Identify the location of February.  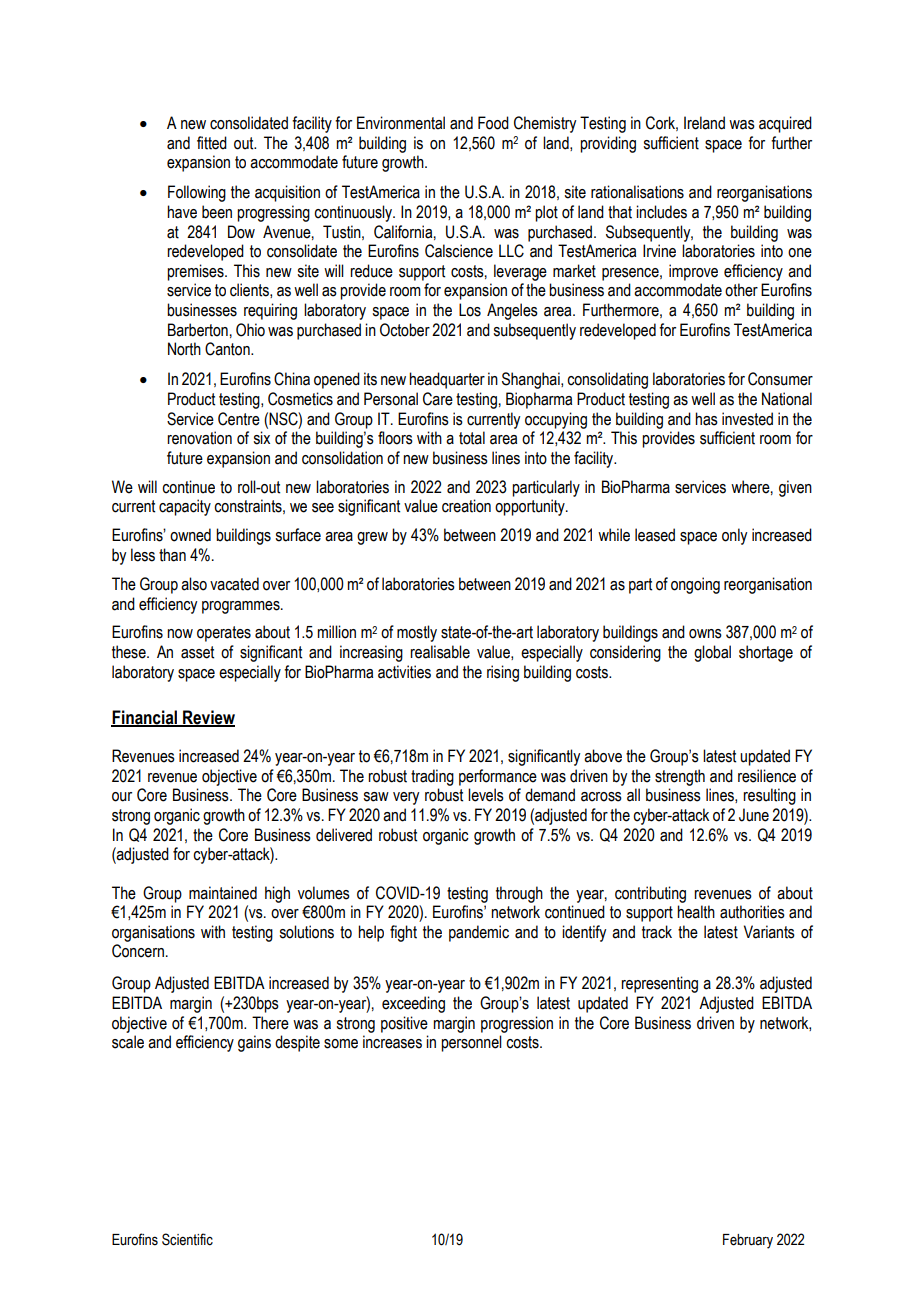
(748, 1241).
